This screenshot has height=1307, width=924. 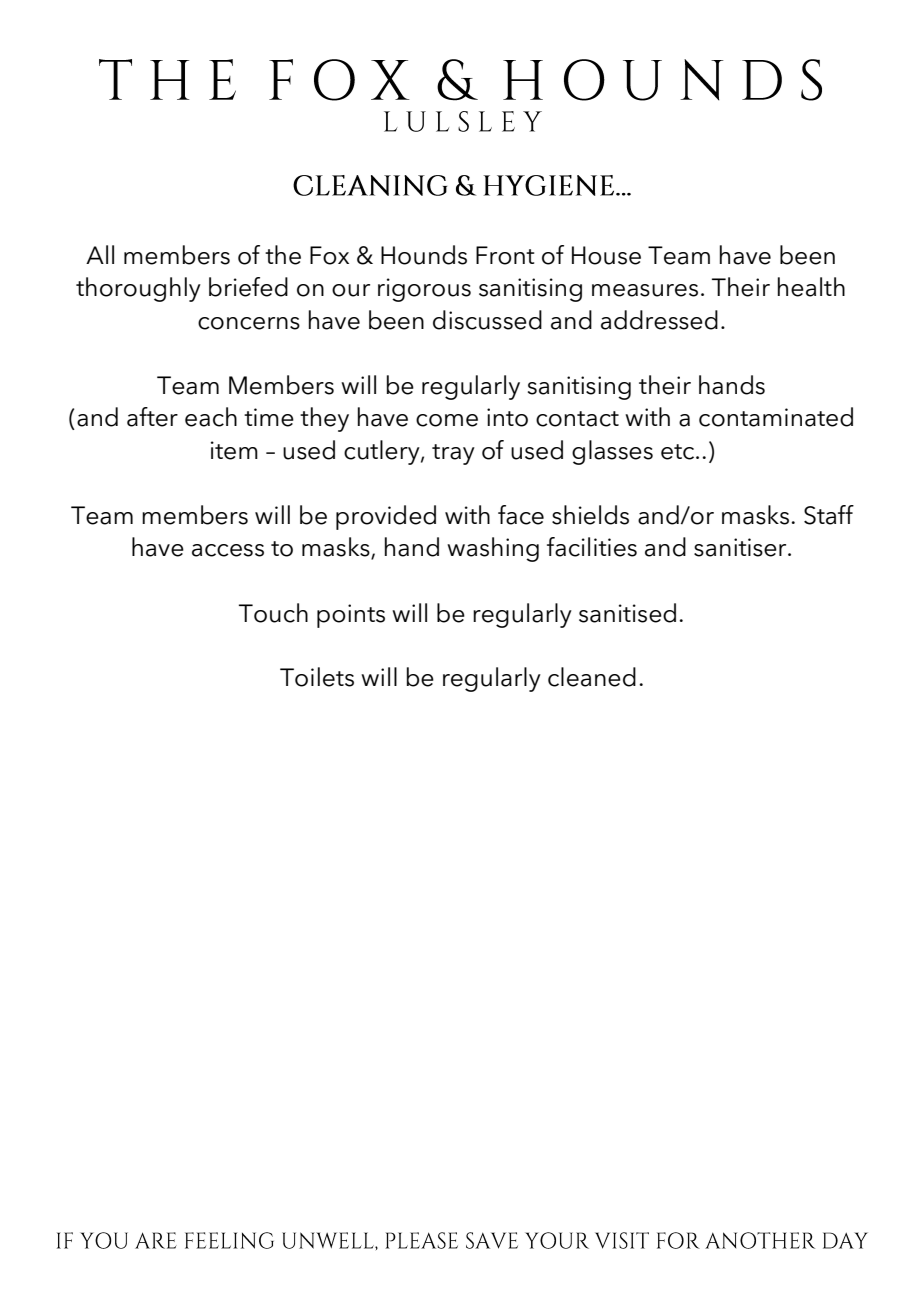 I want to click on contaminated, so click(x=776, y=417).
